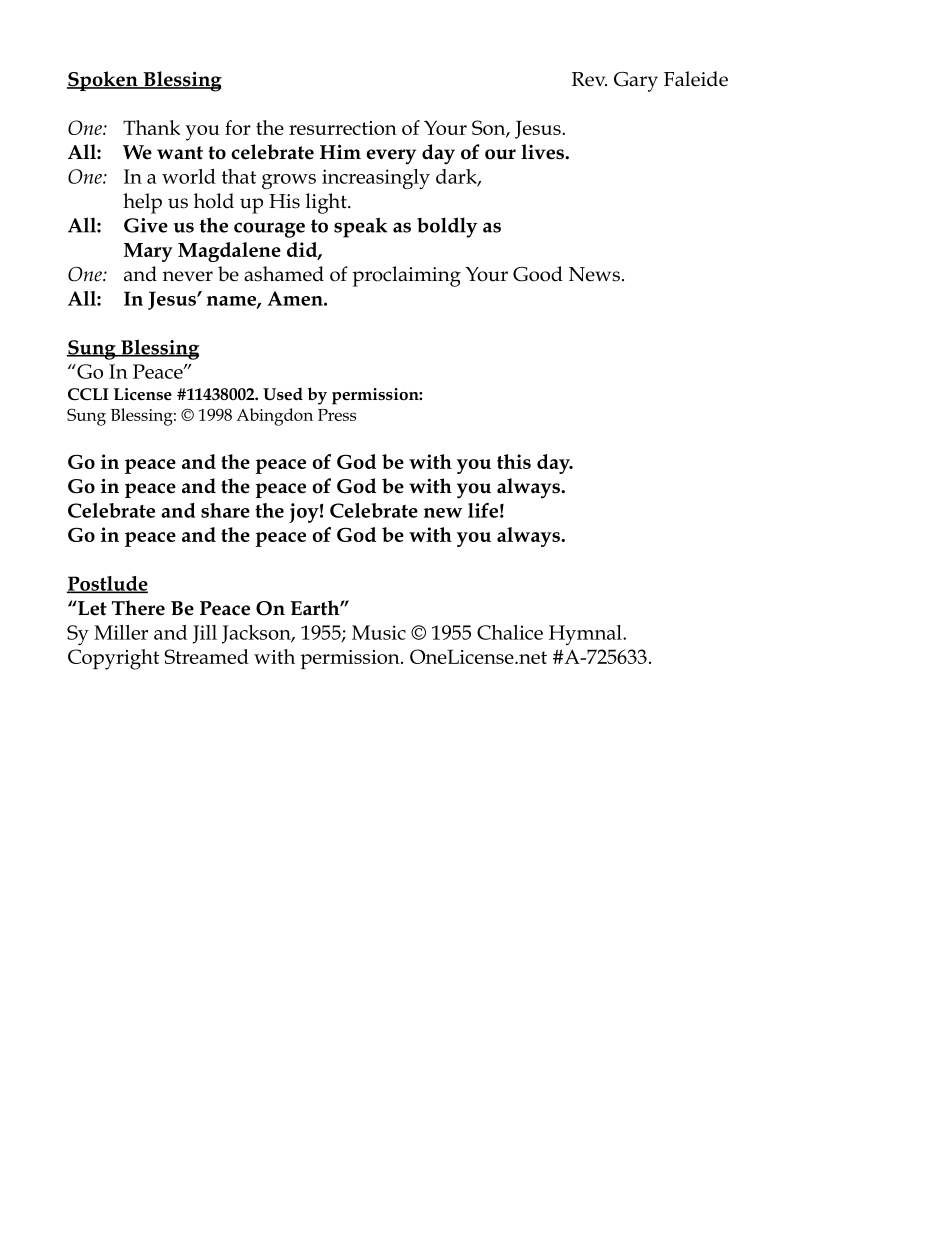  What do you see at coordinates (586, 635) in the document?
I see `Hymnal` at bounding box center [586, 635].
